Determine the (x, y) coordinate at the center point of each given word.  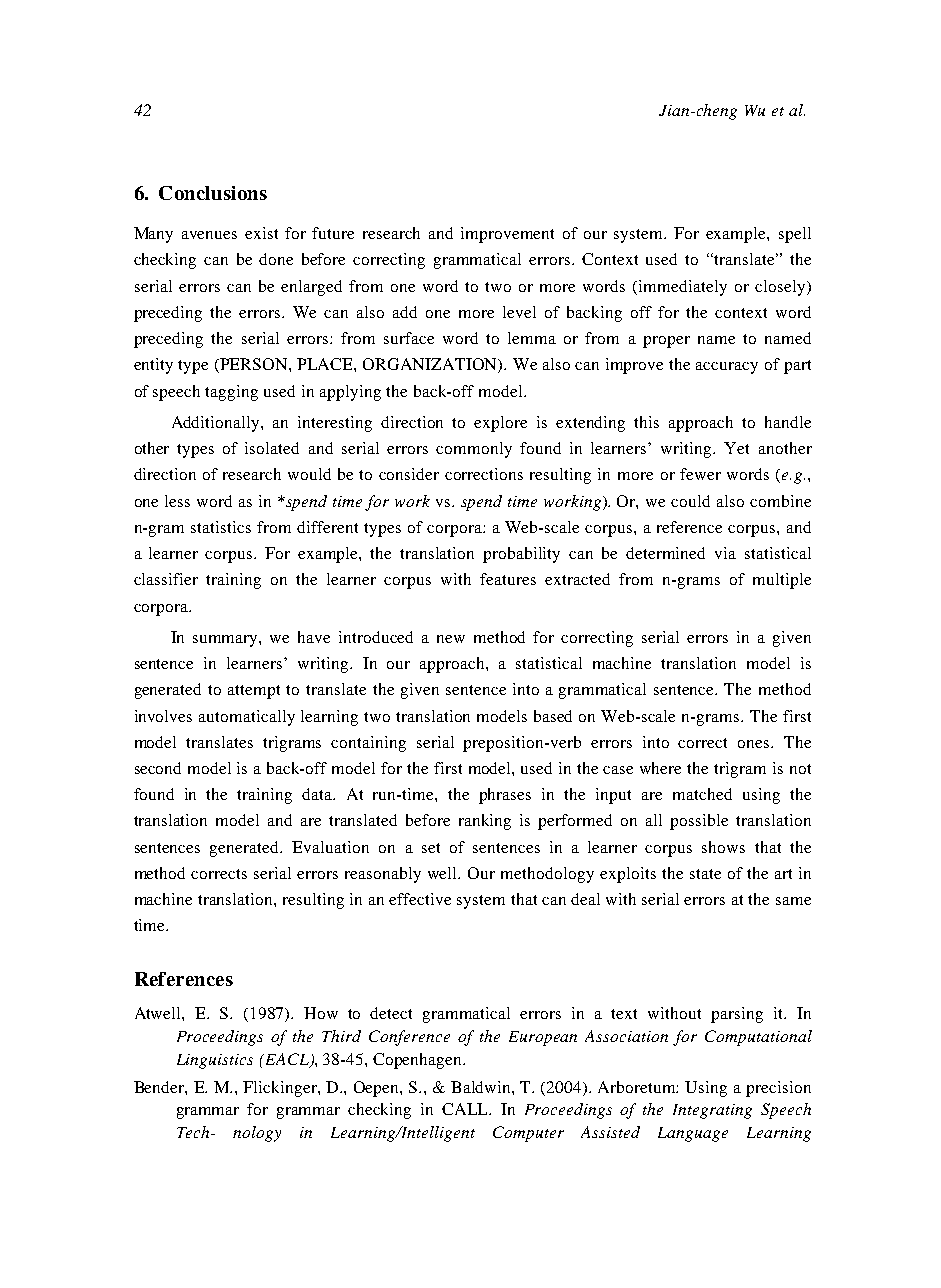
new (451, 639)
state (705, 874)
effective (420, 899)
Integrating (712, 1111)
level (519, 312)
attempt (254, 692)
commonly (474, 450)
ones (755, 744)
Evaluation (330, 847)
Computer (528, 1134)
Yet (736, 448)
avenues (209, 235)
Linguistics (215, 1061)
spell (795, 235)
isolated (272, 448)
